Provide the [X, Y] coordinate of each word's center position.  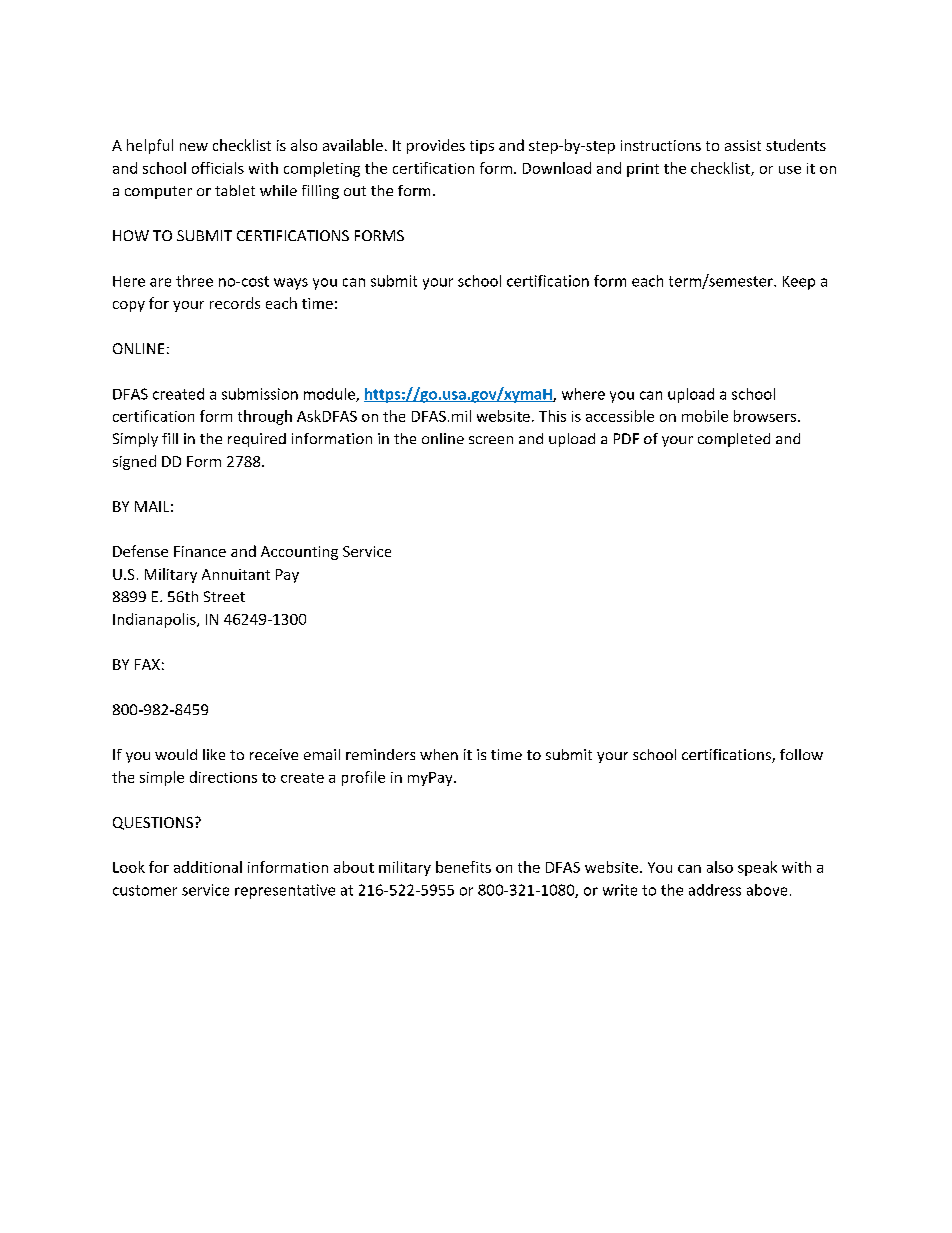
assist [743, 145]
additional [208, 867]
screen [491, 440]
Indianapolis [155, 620]
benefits [463, 867]
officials [218, 168]
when [439, 754]
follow [801, 754]
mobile [705, 416]
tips [482, 147]
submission [260, 394]
